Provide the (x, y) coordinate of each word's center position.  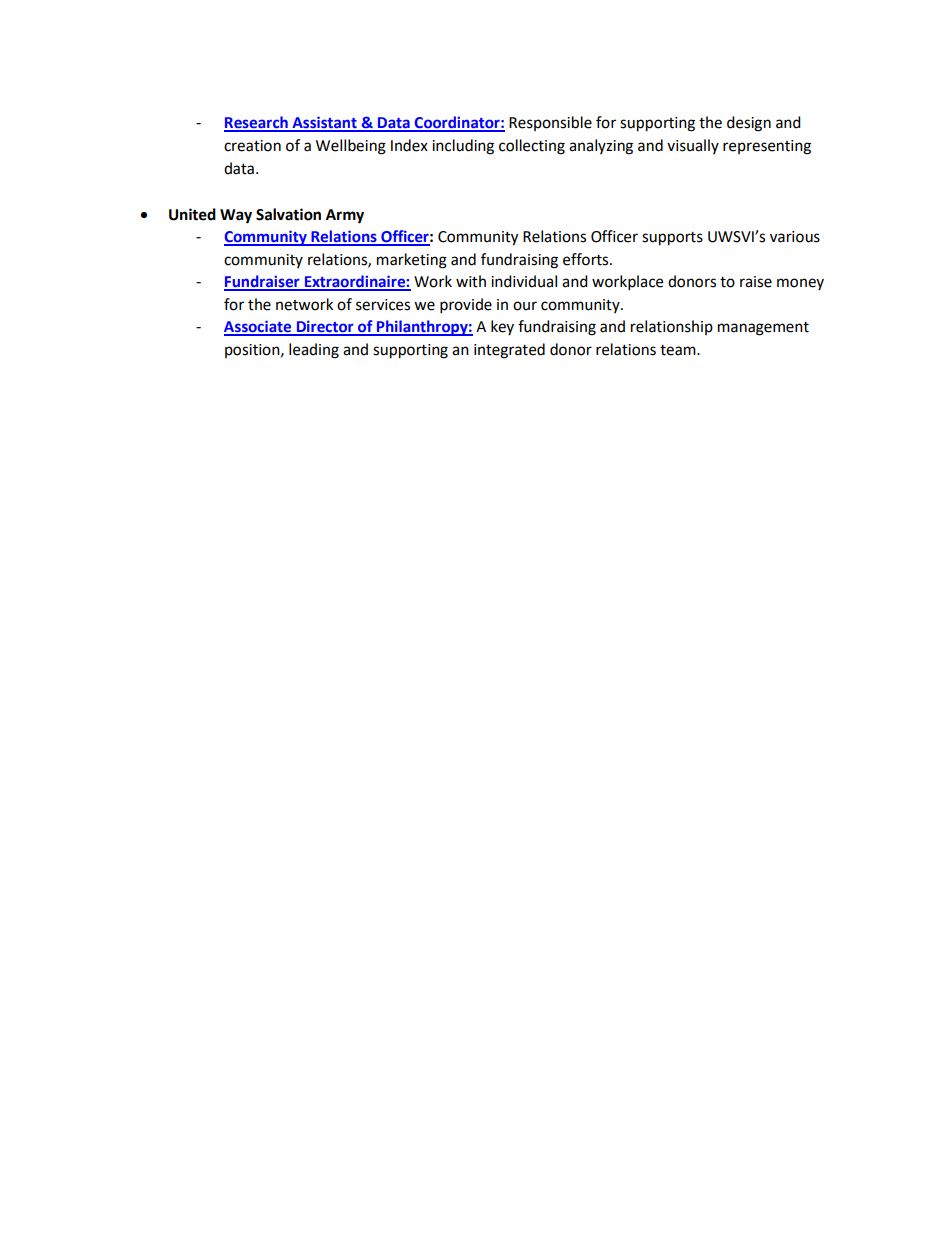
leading (314, 351)
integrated (509, 351)
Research (257, 123)
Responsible (550, 123)
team (679, 350)
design (749, 124)
